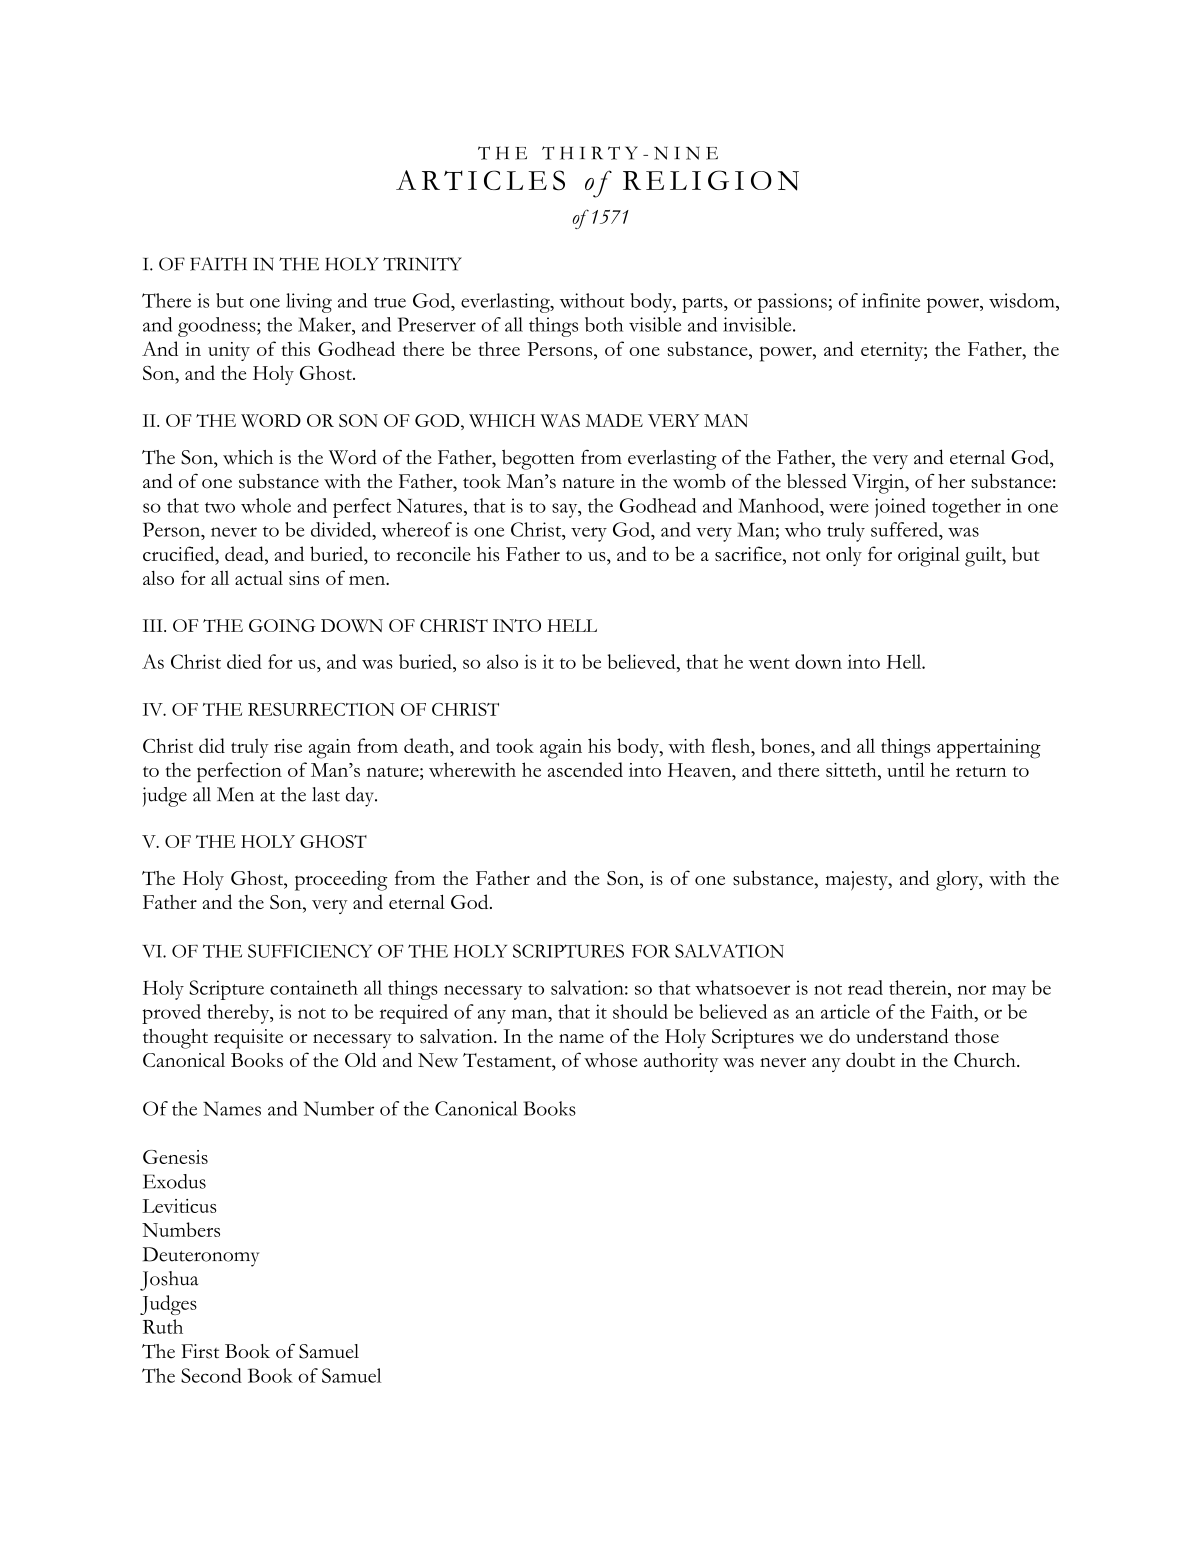  Describe the element at coordinates (711, 180) in the document. I see `RELIGION` at that location.
